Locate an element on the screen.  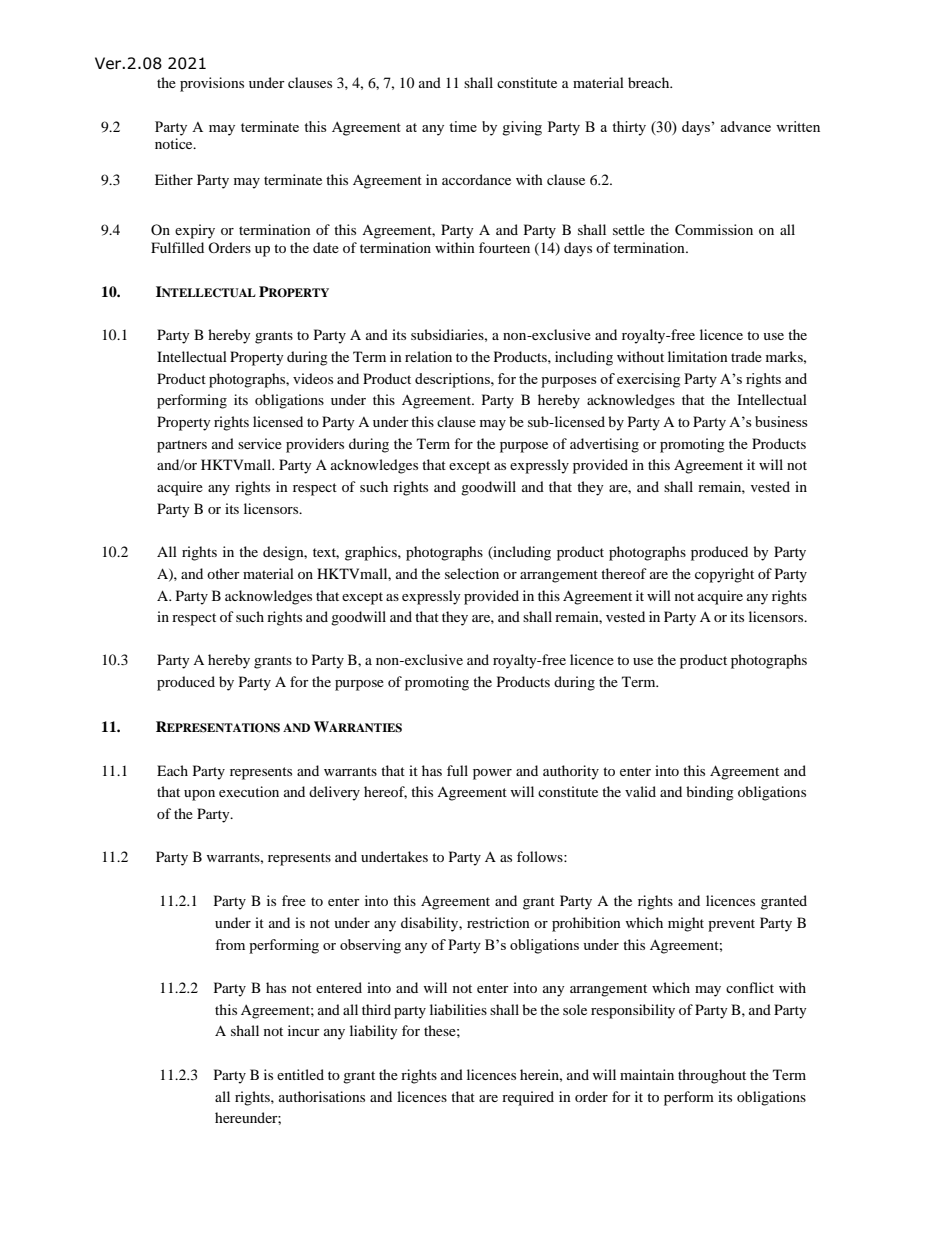
required is located at coordinates (528, 1098).
